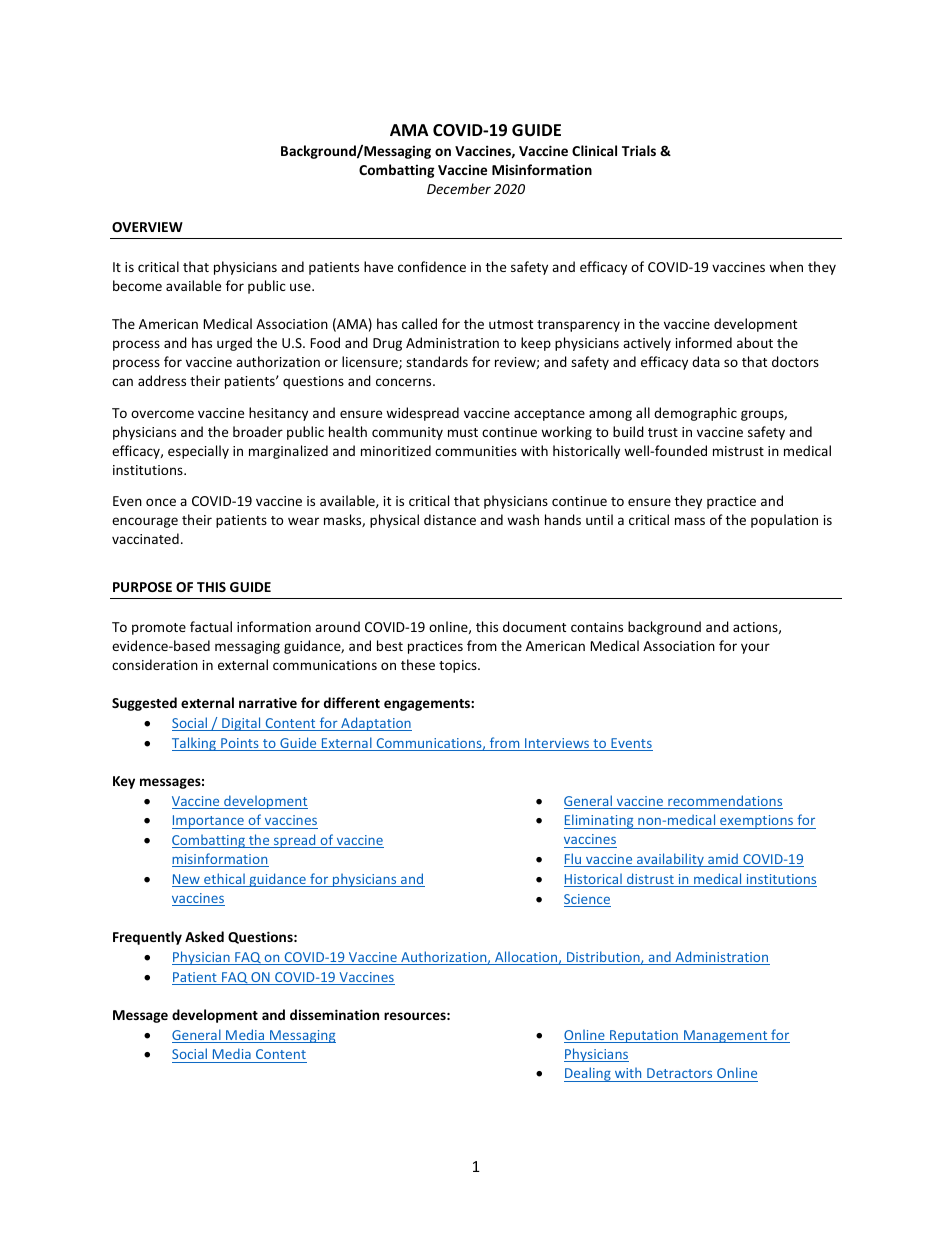  I want to click on OVERVIEW, so click(147, 227).
